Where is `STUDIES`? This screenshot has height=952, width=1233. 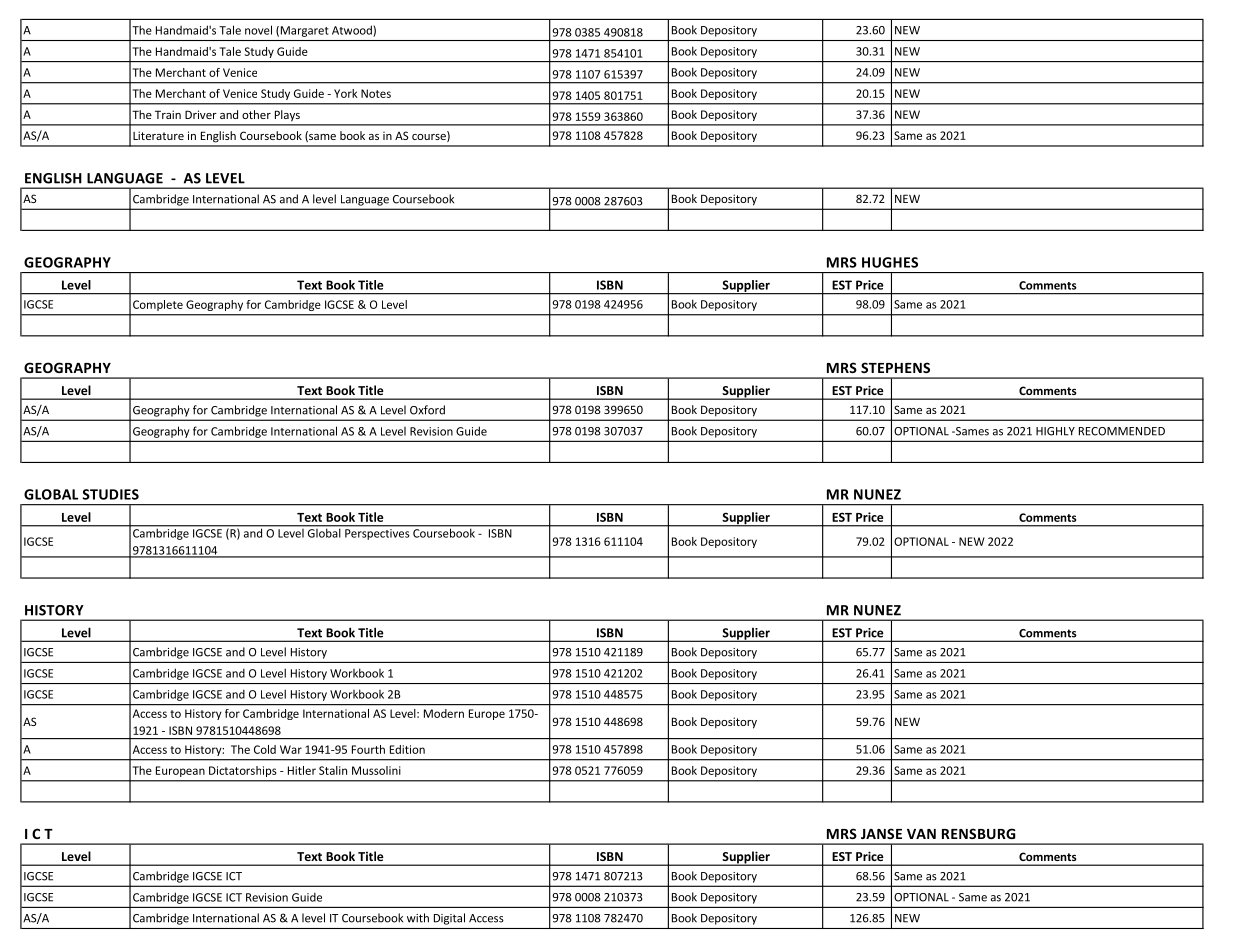 STUDIES is located at coordinates (111, 494).
